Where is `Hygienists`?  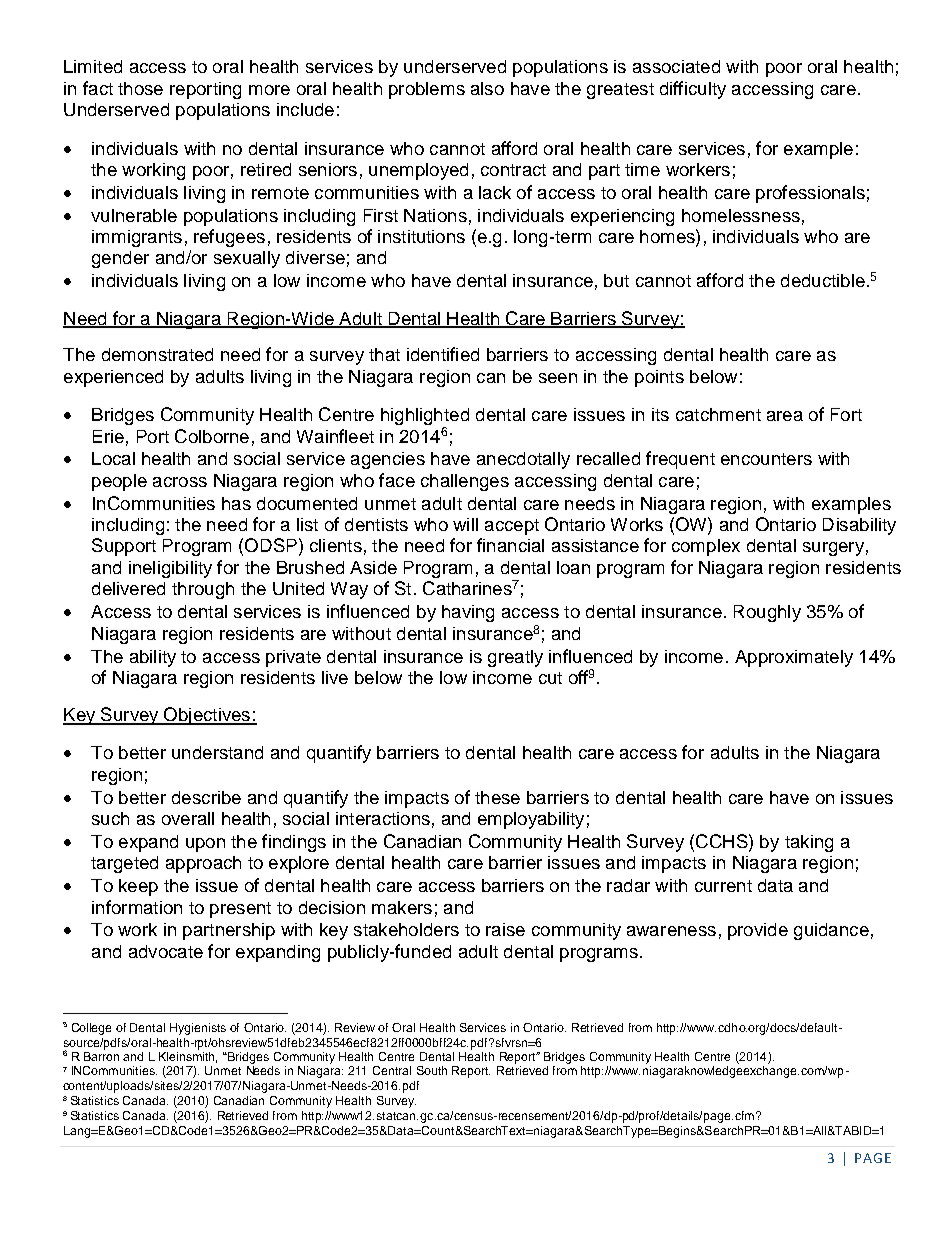
Hygienists is located at coordinates (198, 1029).
